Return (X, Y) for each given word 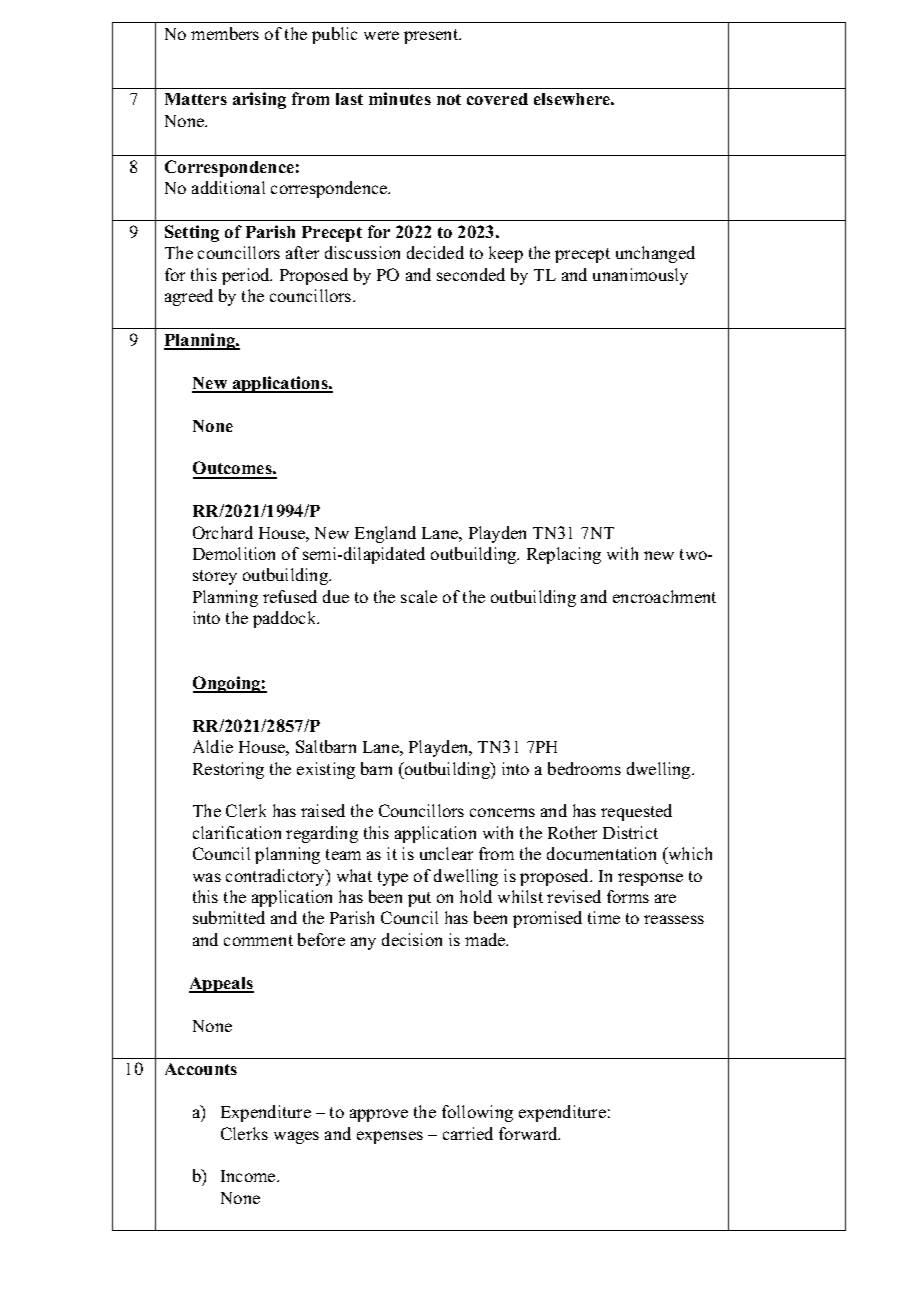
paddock (286, 619)
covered (497, 99)
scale (419, 596)
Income (249, 1176)
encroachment (664, 596)
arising (259, 100)
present (432, 36)
